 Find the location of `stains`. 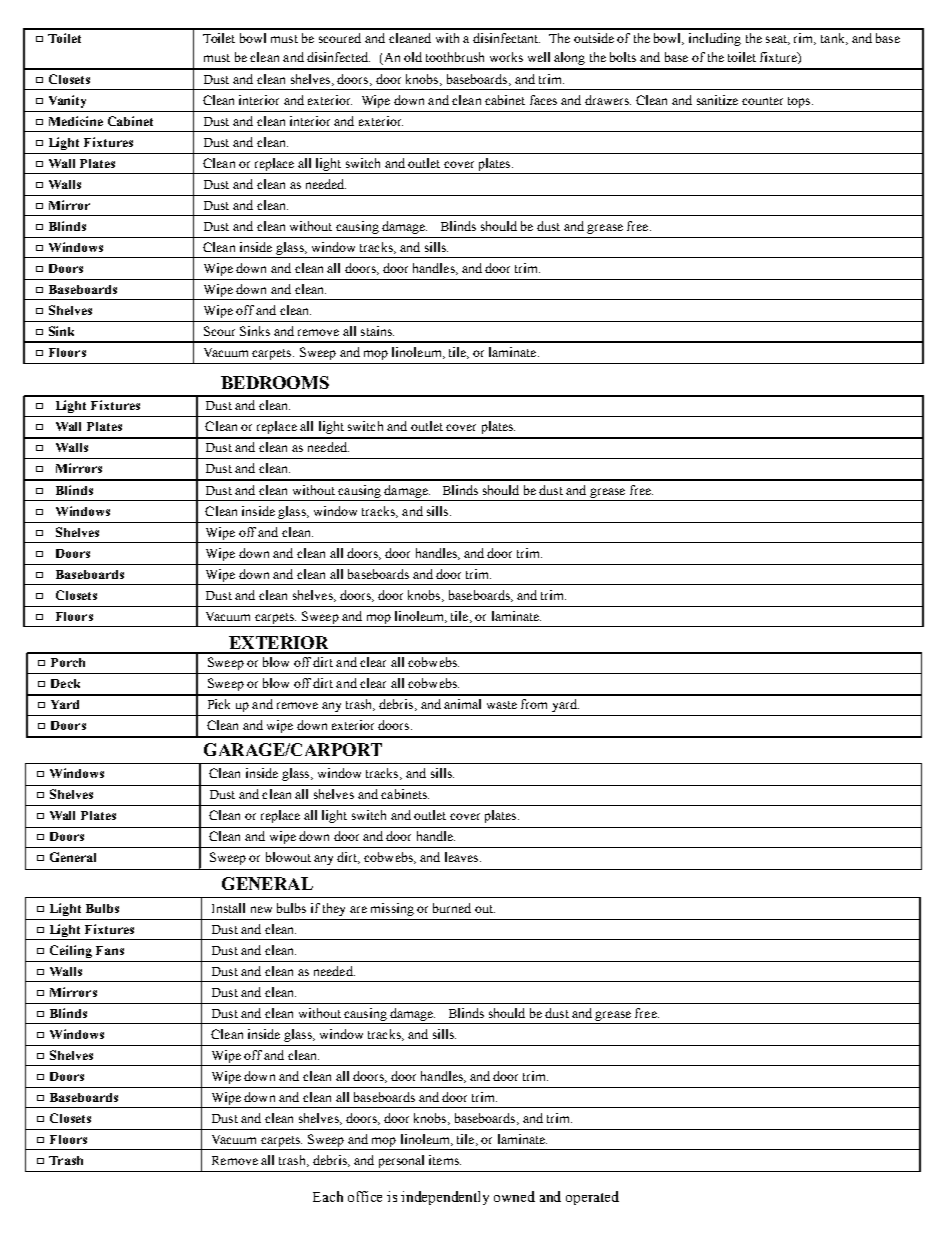

stains is located at coordinates (377, 331).
